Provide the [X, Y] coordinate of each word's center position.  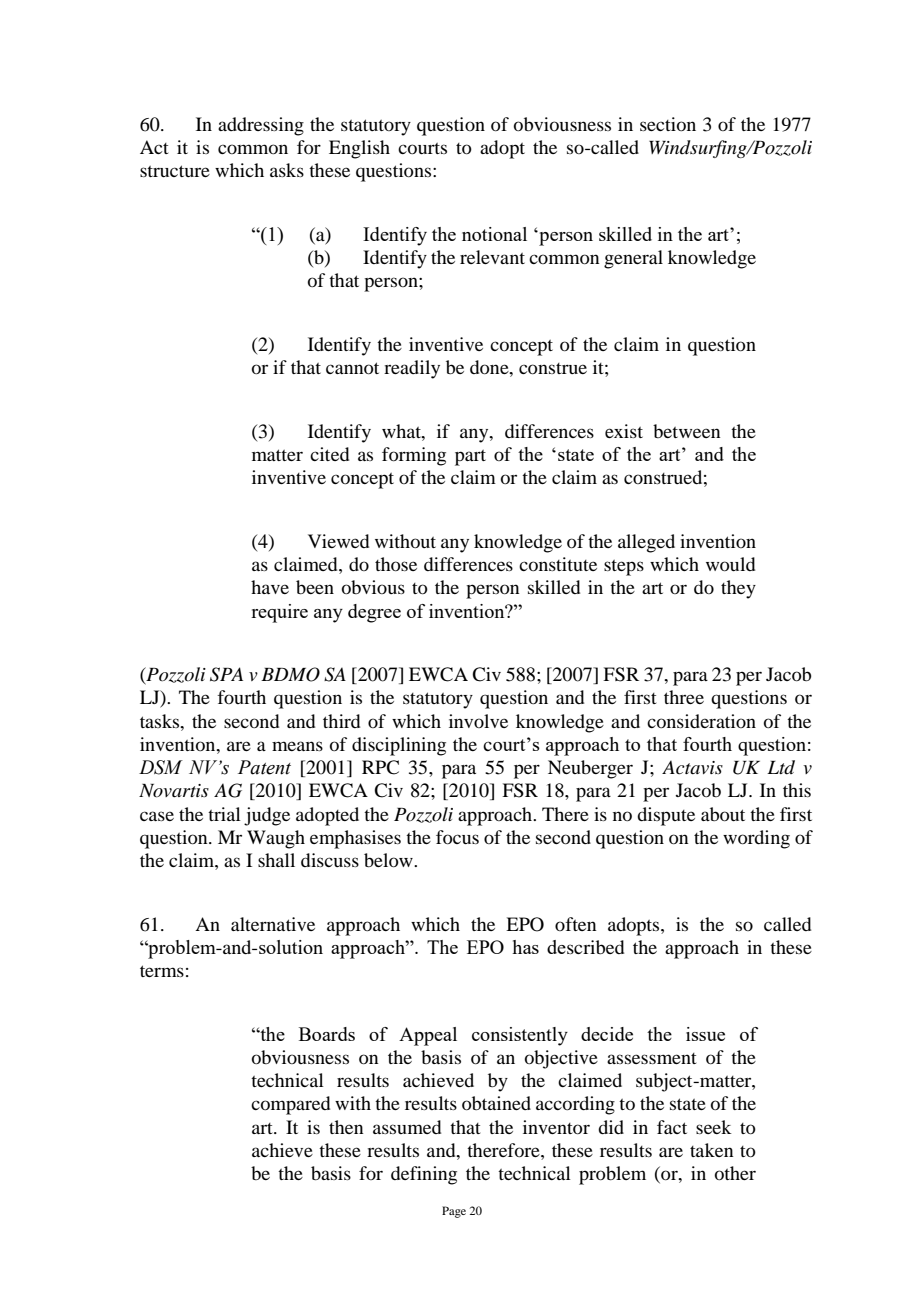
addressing [261, 126]
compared [290, 1105]
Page [454, 1212]
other [735, 1173]
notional [494, 234]
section [668, 124]
